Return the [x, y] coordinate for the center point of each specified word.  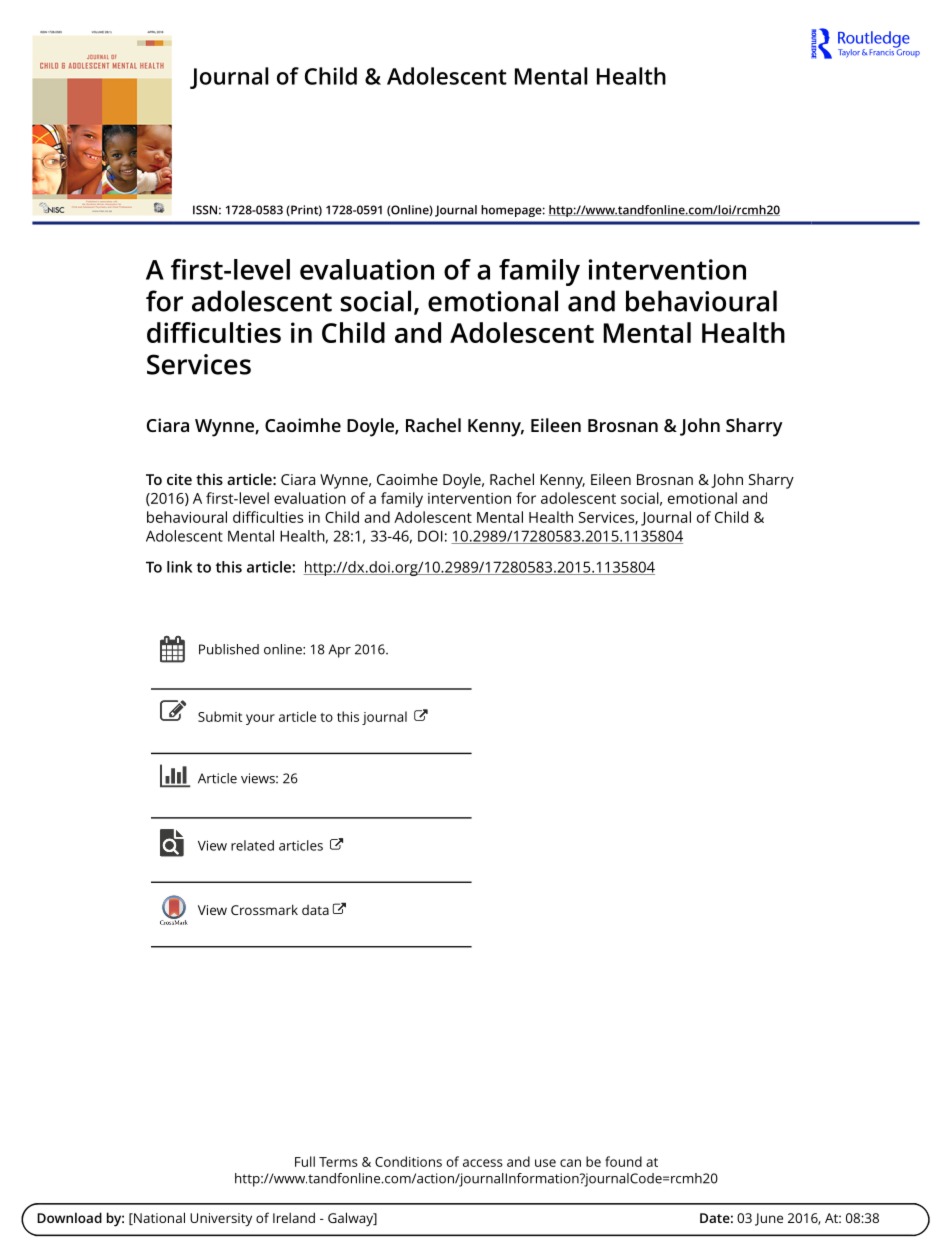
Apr [339, 651]
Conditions [408, 1161]
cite [179, 479]
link [179, 567]
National [158, 1218]
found [623, 1161]
